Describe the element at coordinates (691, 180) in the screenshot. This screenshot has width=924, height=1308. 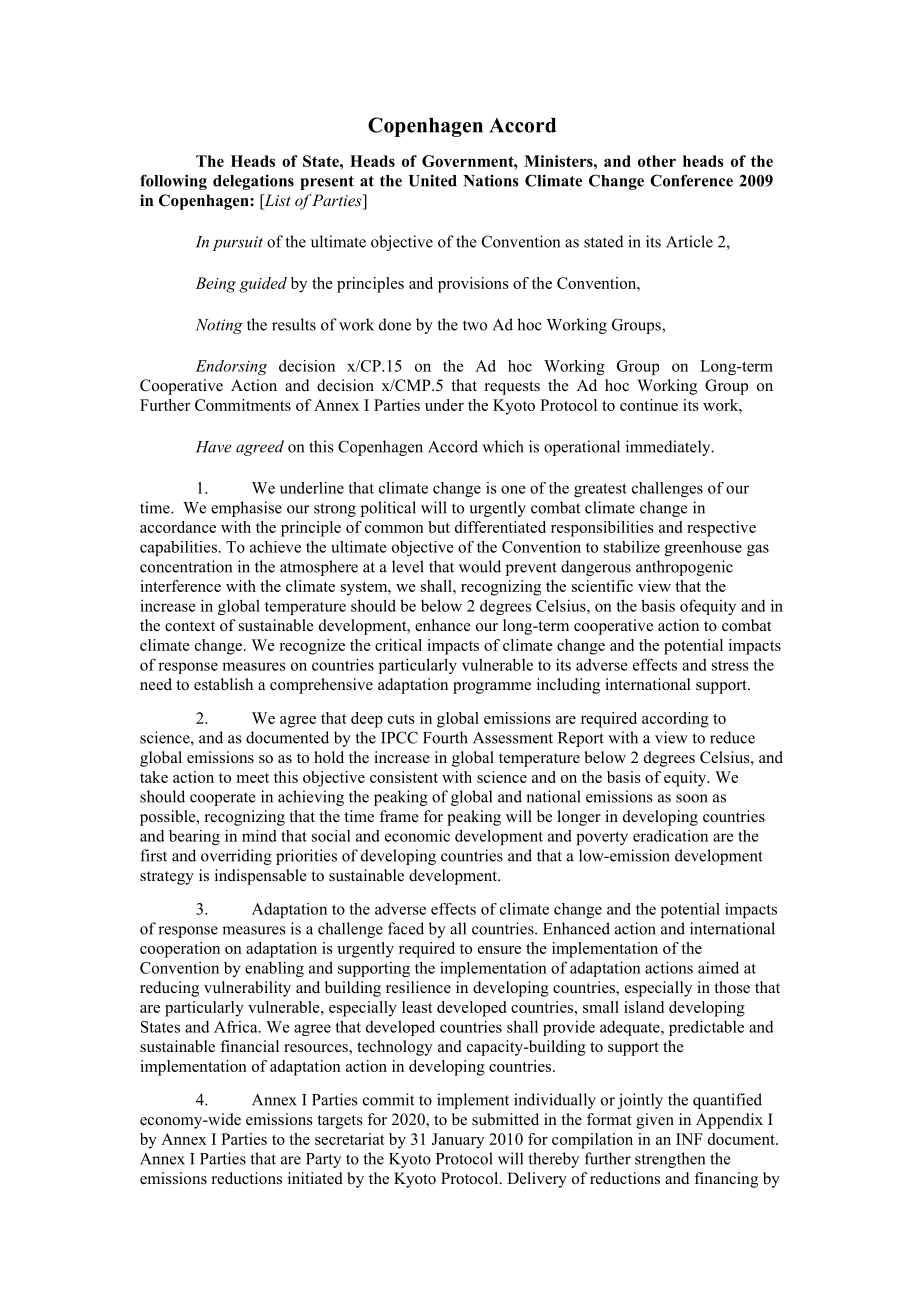
I see `Conference` at that location.
